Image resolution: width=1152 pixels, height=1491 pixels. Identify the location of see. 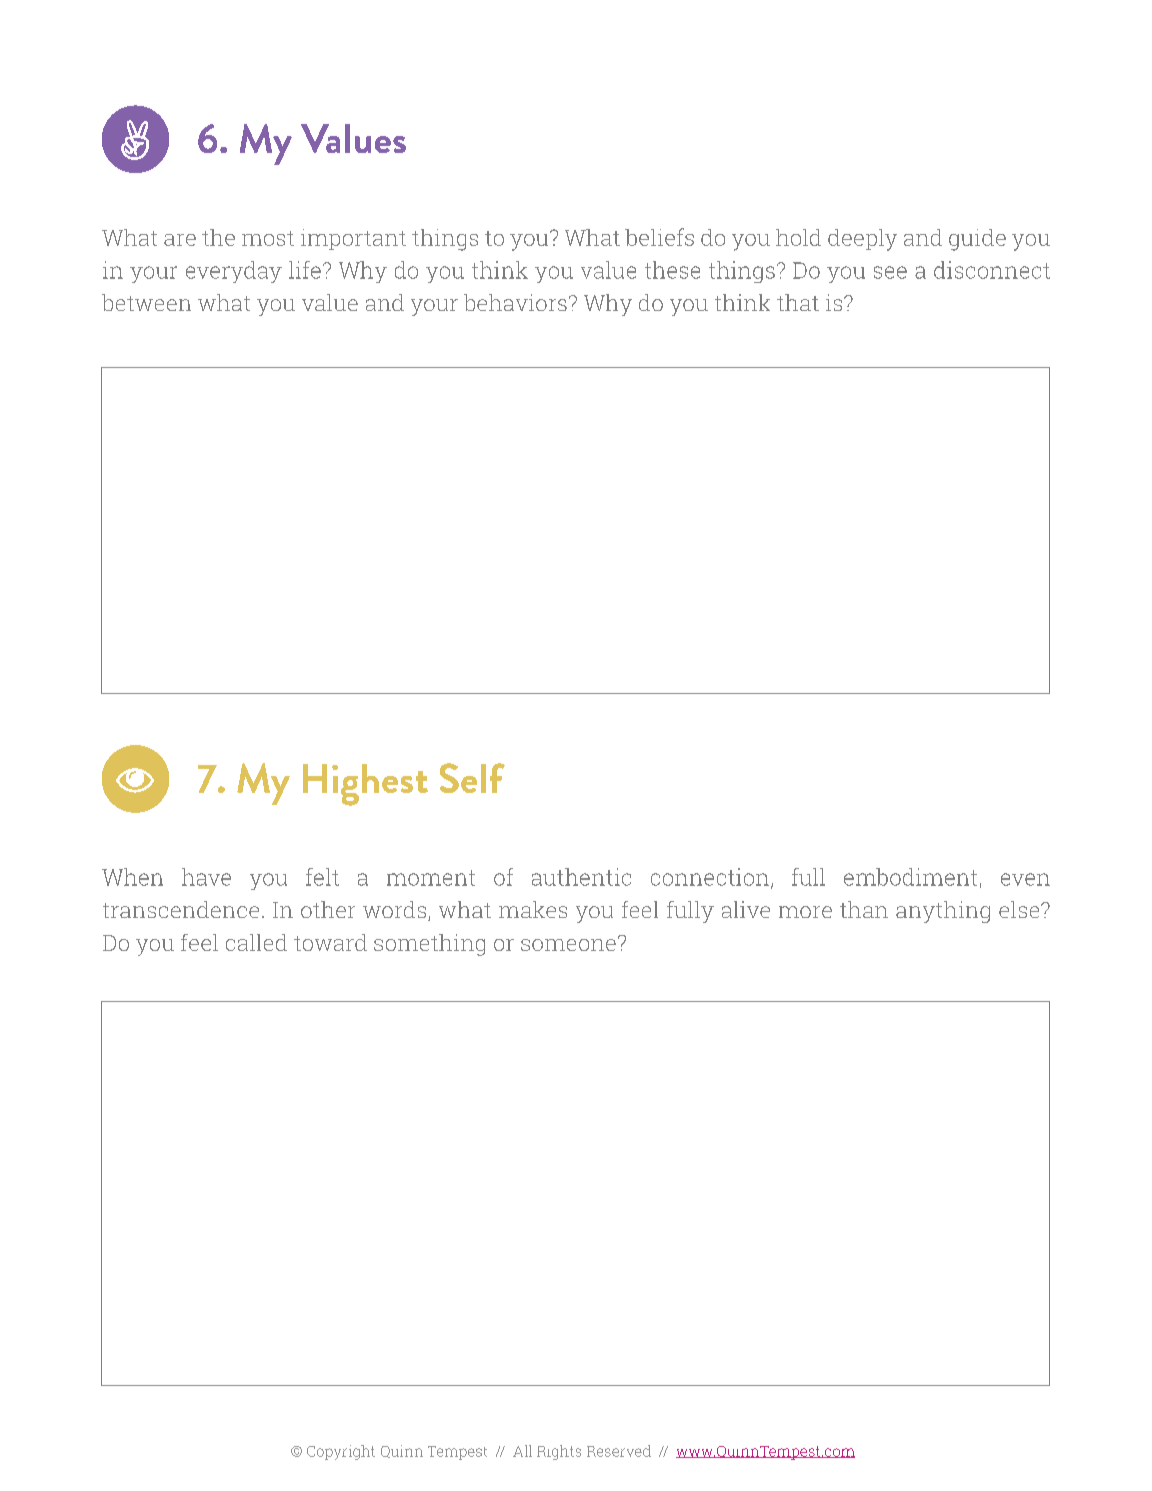
(890, 272).
